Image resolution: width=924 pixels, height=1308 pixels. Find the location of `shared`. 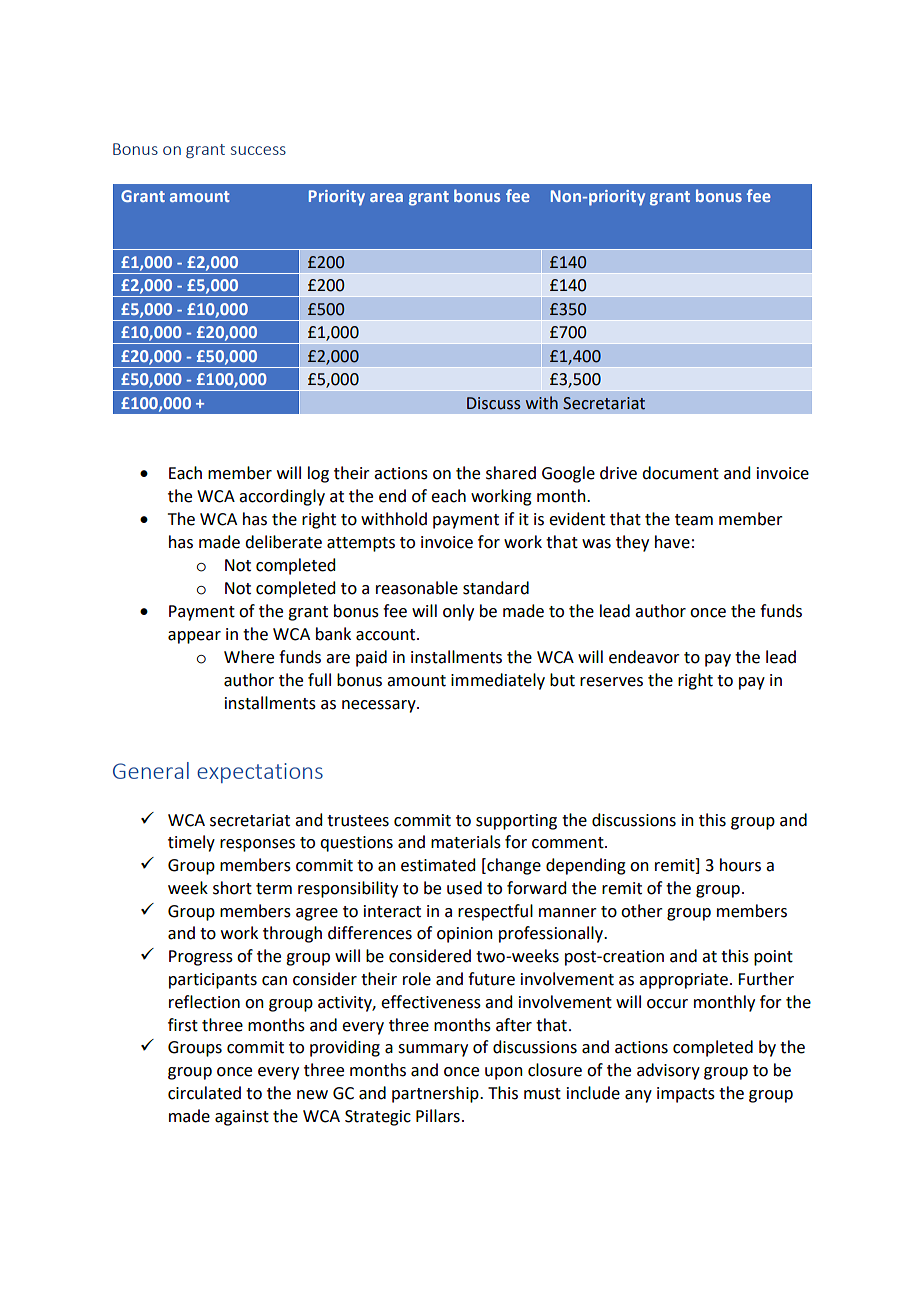

shared is located at coordinates (511, 473).
